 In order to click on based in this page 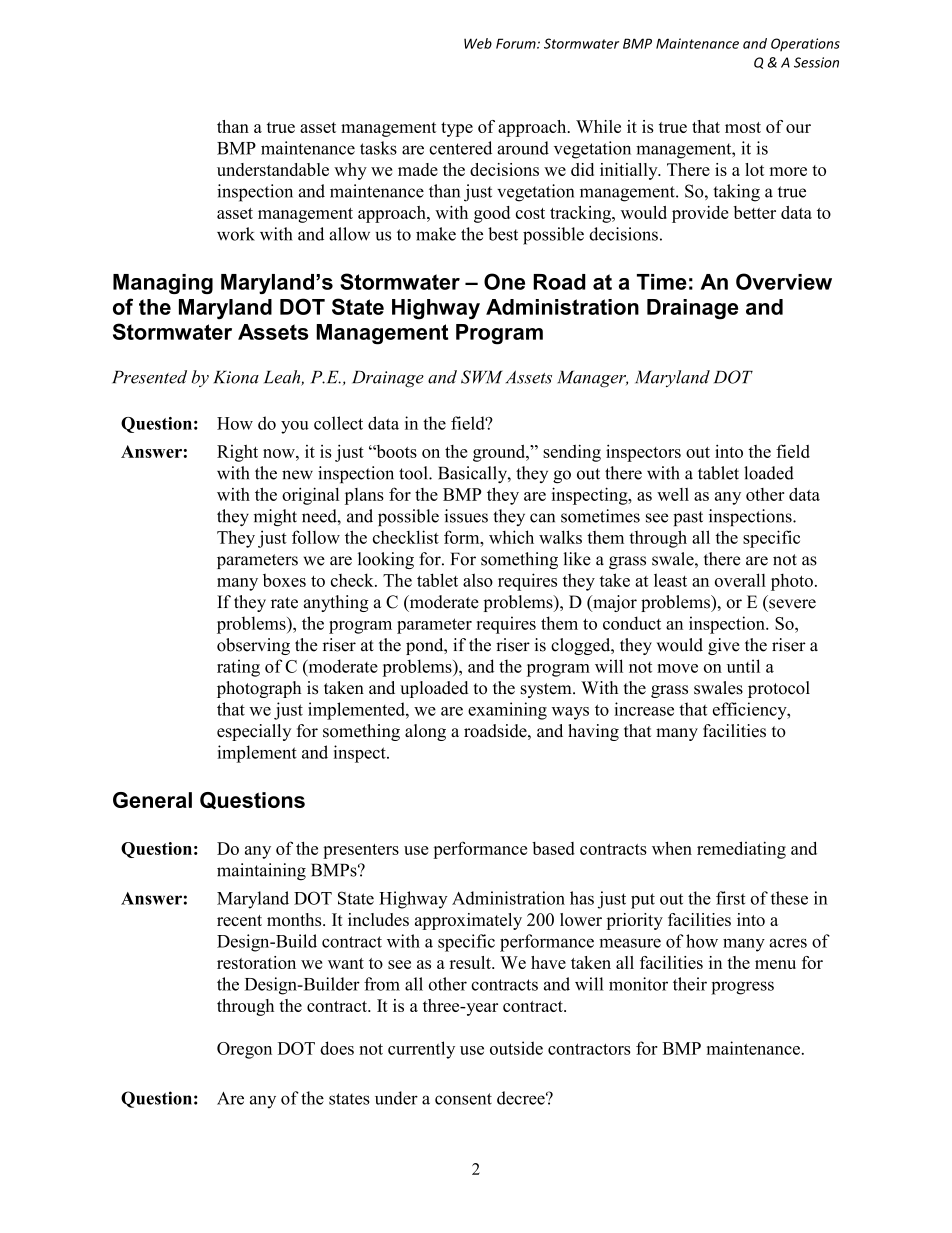, I will do `click(553, 848)`.
